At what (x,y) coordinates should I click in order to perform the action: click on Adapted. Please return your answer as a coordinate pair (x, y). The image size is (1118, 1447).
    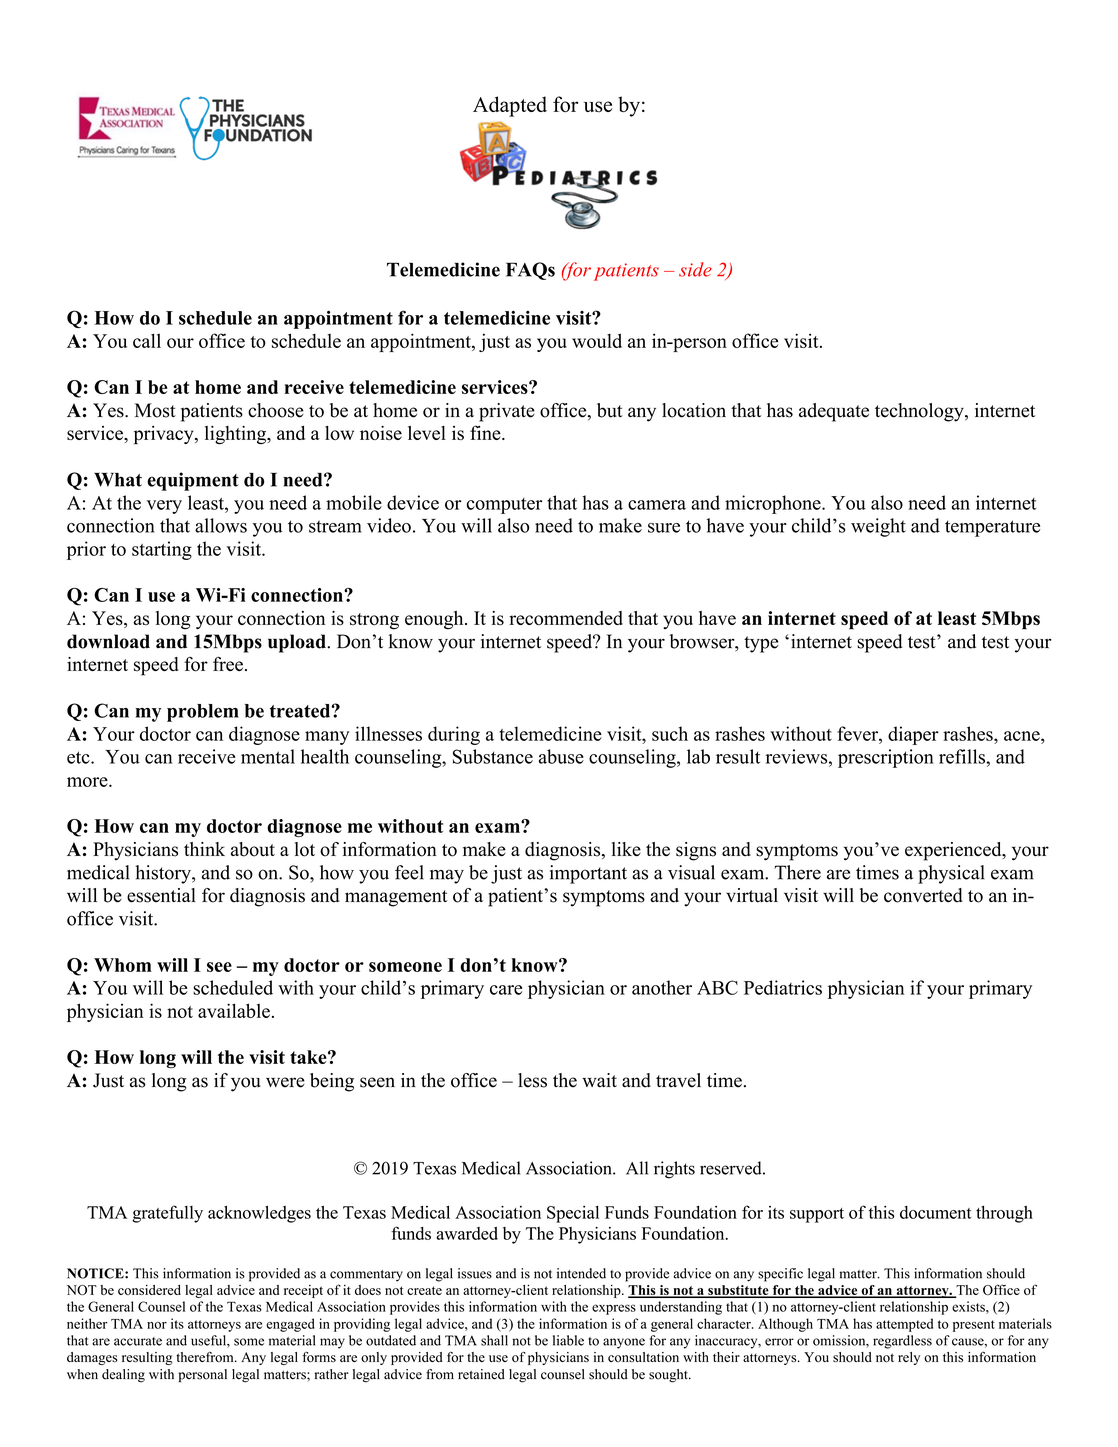
    Looking at the image, I should click on (510, 106).
